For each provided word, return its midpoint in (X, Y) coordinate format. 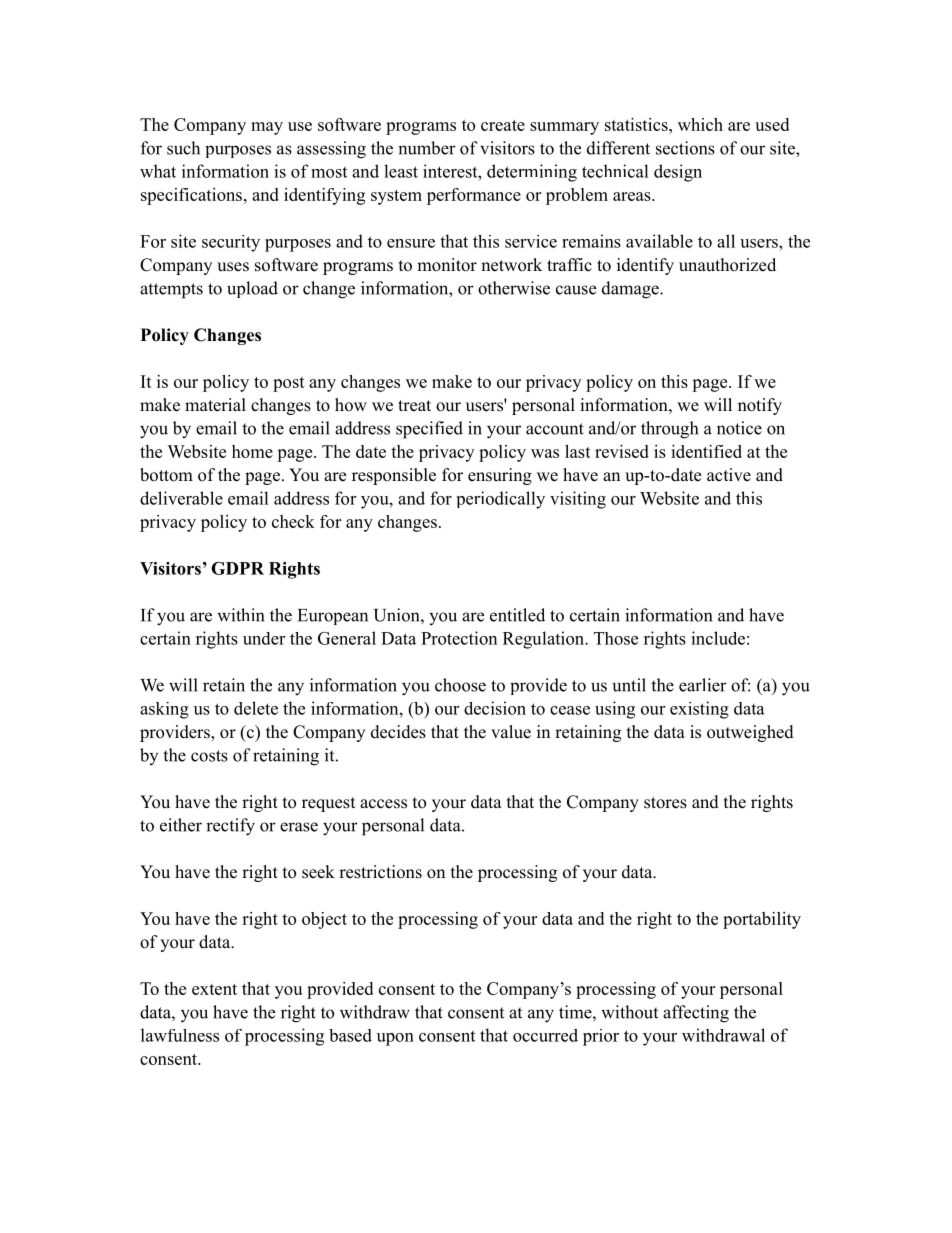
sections (685, 148)
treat (414, 406)
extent (214, 989)
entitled (517, 615)
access (383, 804)
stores (665, 803)
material (215, 405)
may (267, 128)
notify (760, 406)
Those (616, 638)
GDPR (237, 568)
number (427, 148)
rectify (230, 827)
